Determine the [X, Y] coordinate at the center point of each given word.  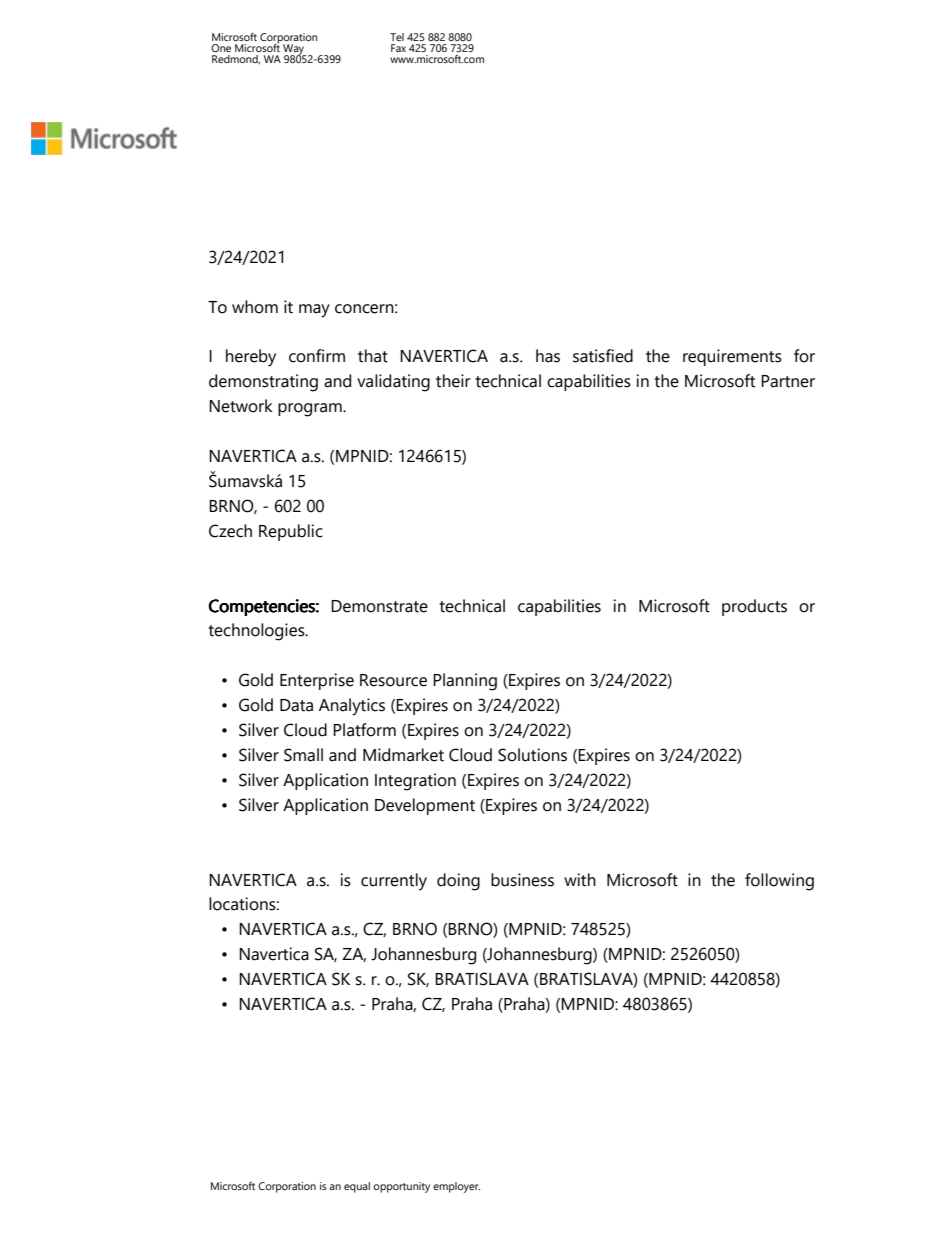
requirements [732, 357]
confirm [317, 356]
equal [357, 1187]
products [754, 607]
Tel [397, 37]
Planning [465, 682]
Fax [398, 48]
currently [394, 882]
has [548, 356]
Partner [788, 381]
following [779, 882]
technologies [257, 632]
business [522, 880]
